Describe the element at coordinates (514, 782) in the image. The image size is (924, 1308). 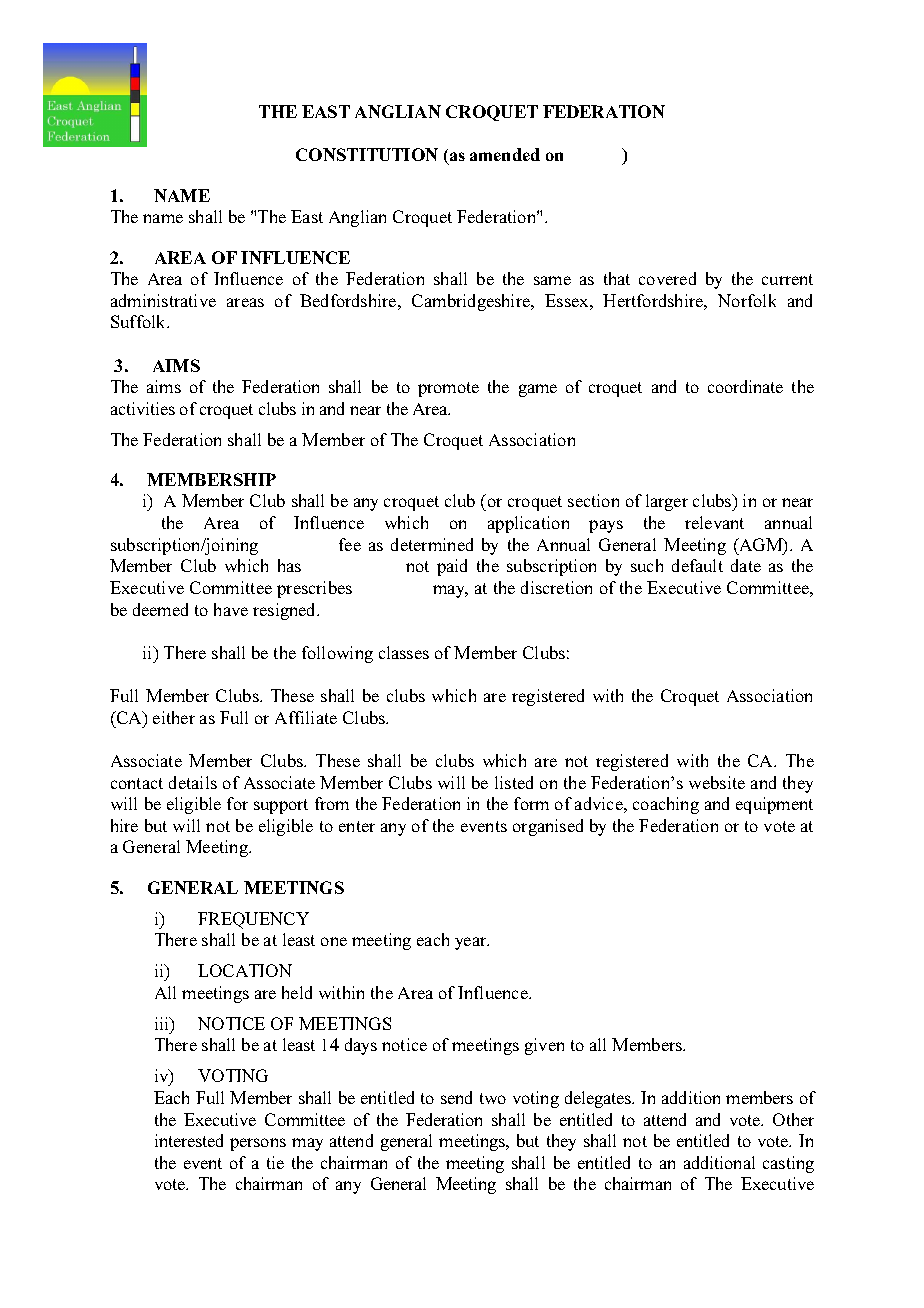
I see `listed` at that location.
